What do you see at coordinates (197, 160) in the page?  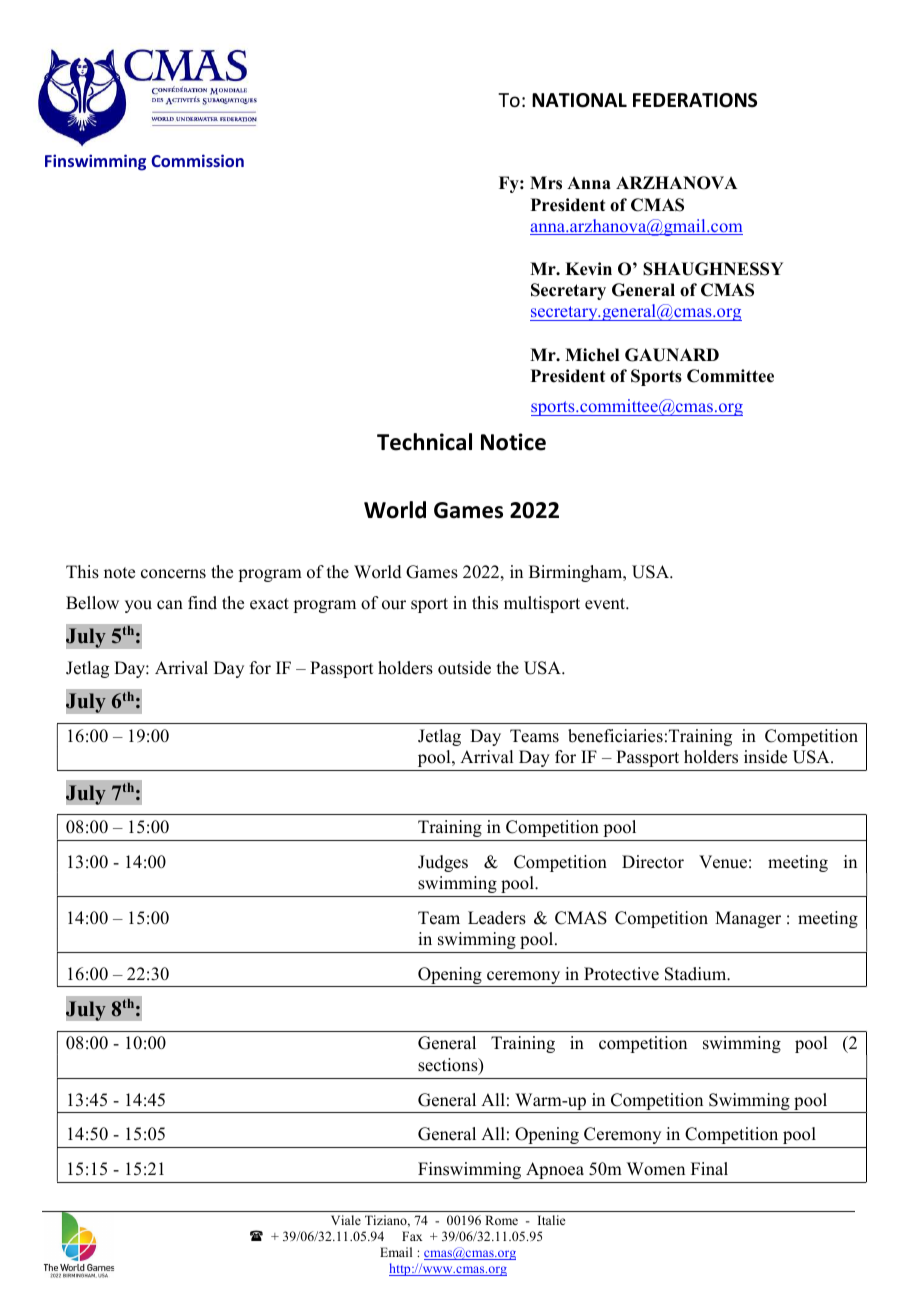 I see `Commission` at bounding box center [197, 160].
